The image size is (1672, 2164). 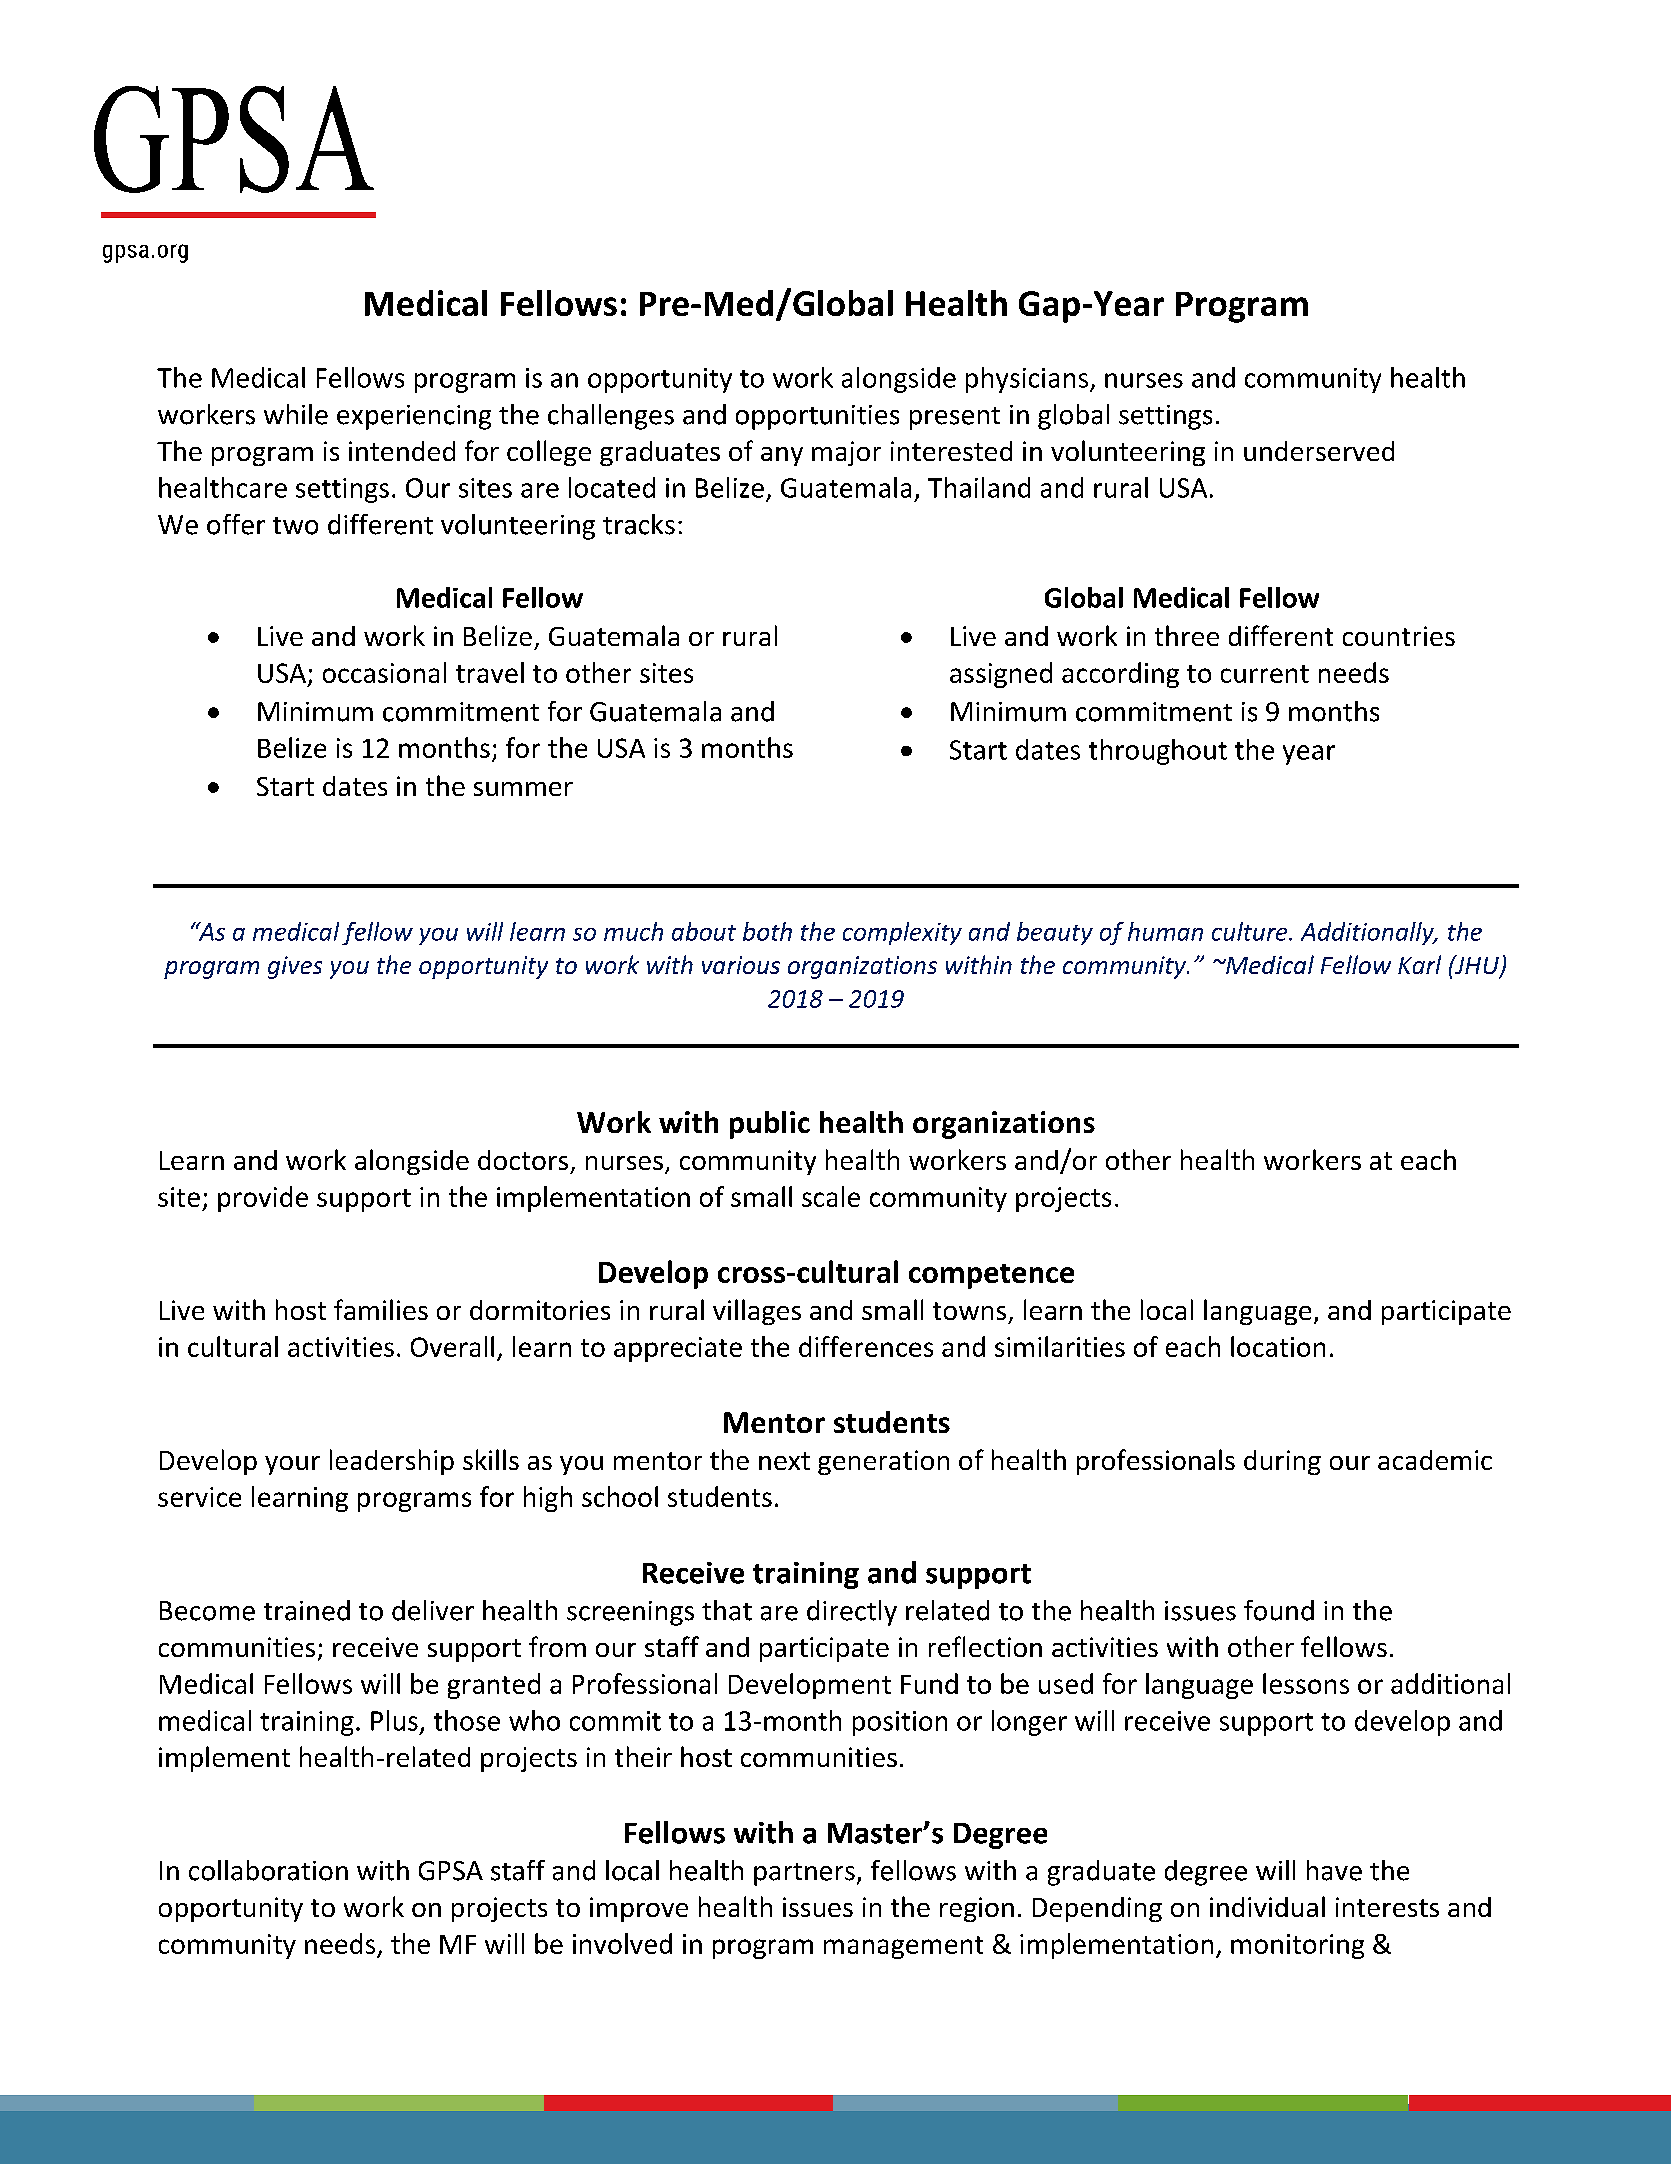 What do you see at coordinates (268, 1870) in the screenshot?
I see `collaboration` at bounding box center [268, 1870].
